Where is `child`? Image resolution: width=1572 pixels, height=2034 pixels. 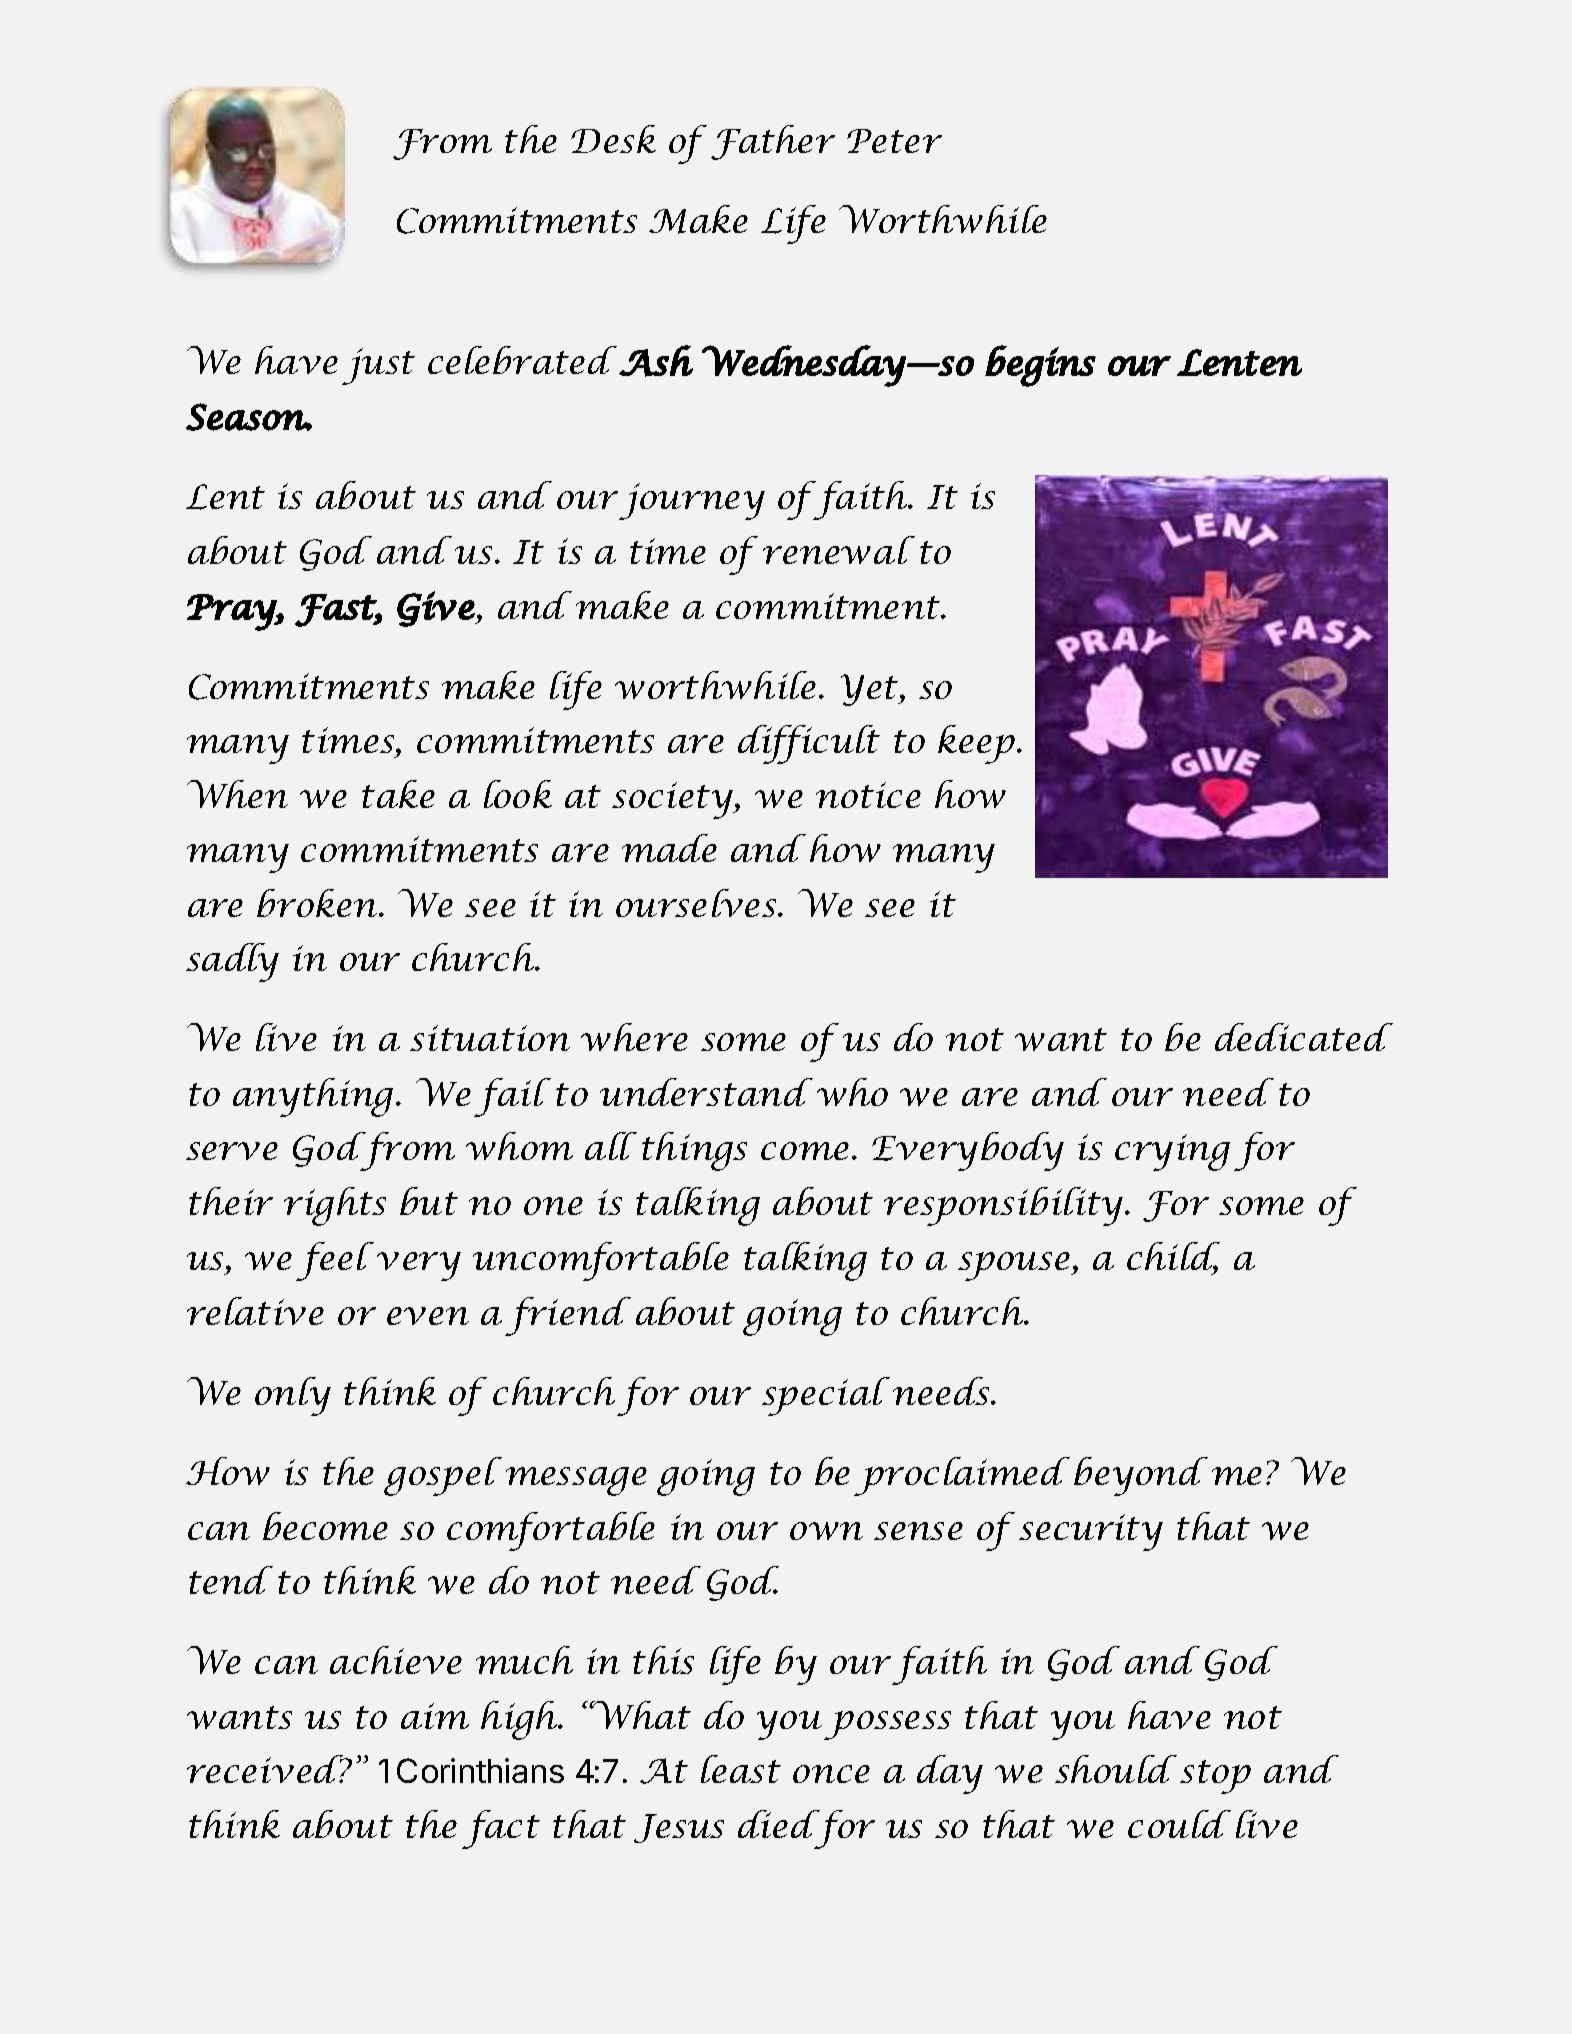 child is located at coordinates (1173, 1257).
